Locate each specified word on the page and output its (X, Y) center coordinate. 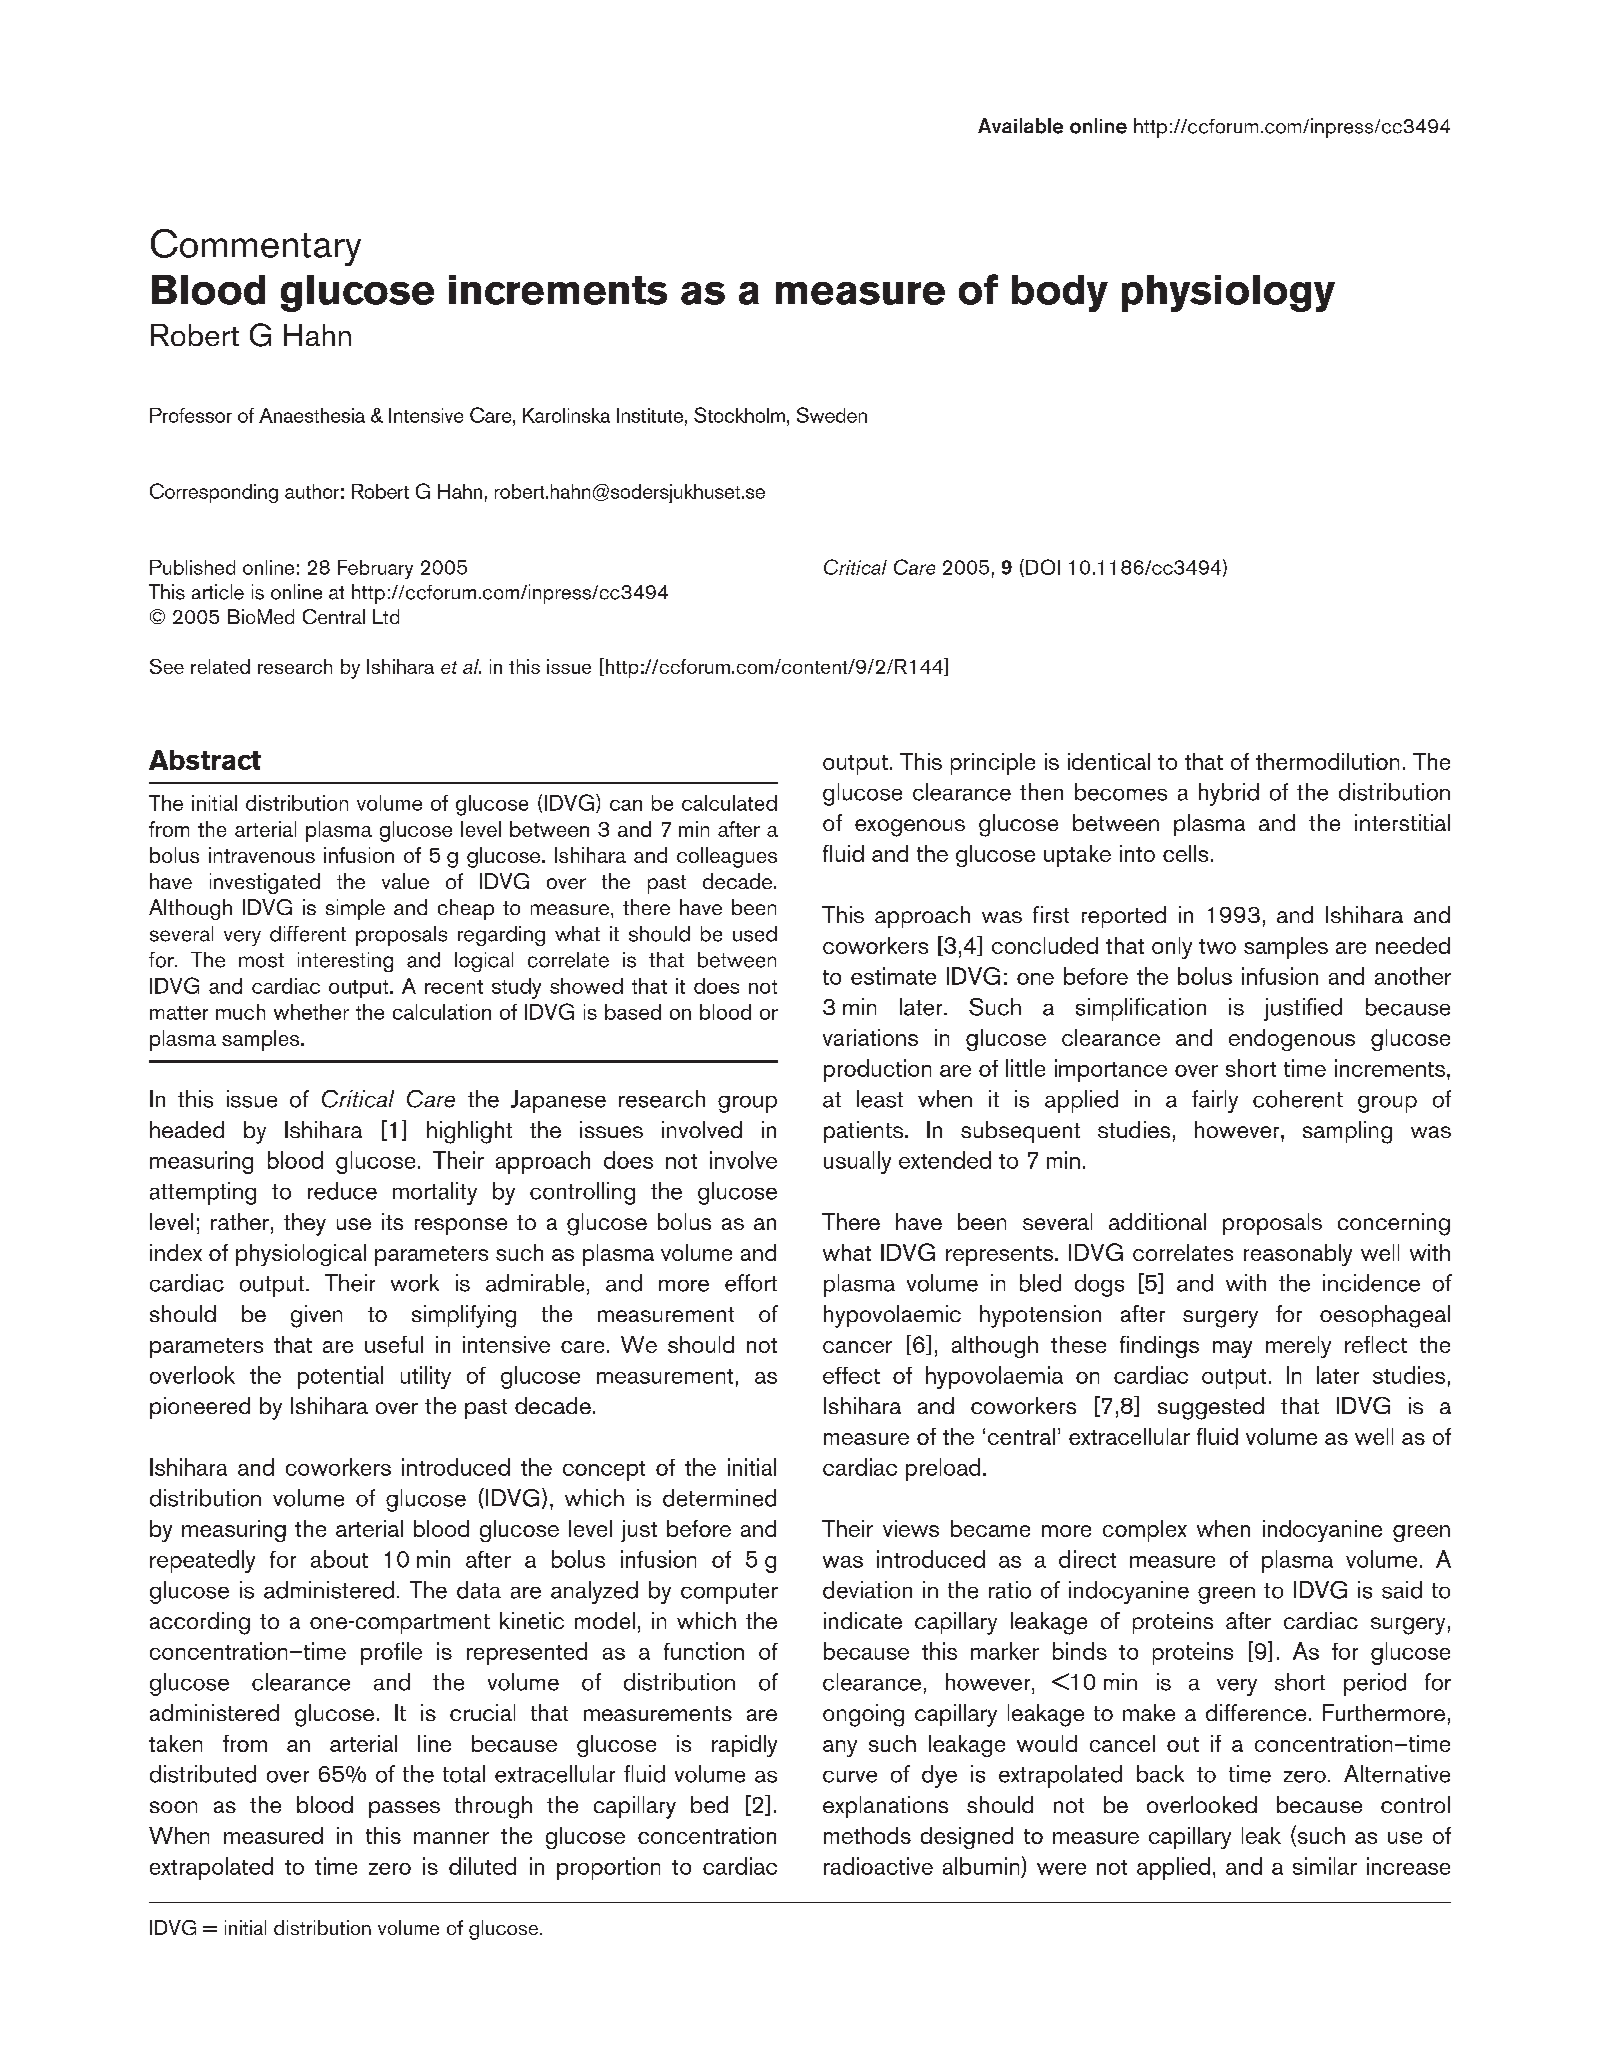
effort (751, 1283)
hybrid (1229, 794)
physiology (1228, 293)
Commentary (256, 247)
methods (867, 1835)
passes (404, 1809)
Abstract (205, 760)
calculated (729, 803)
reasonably (1298, 1255)
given (316, 1316)
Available (1020, 126)
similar (1325, 1866)
